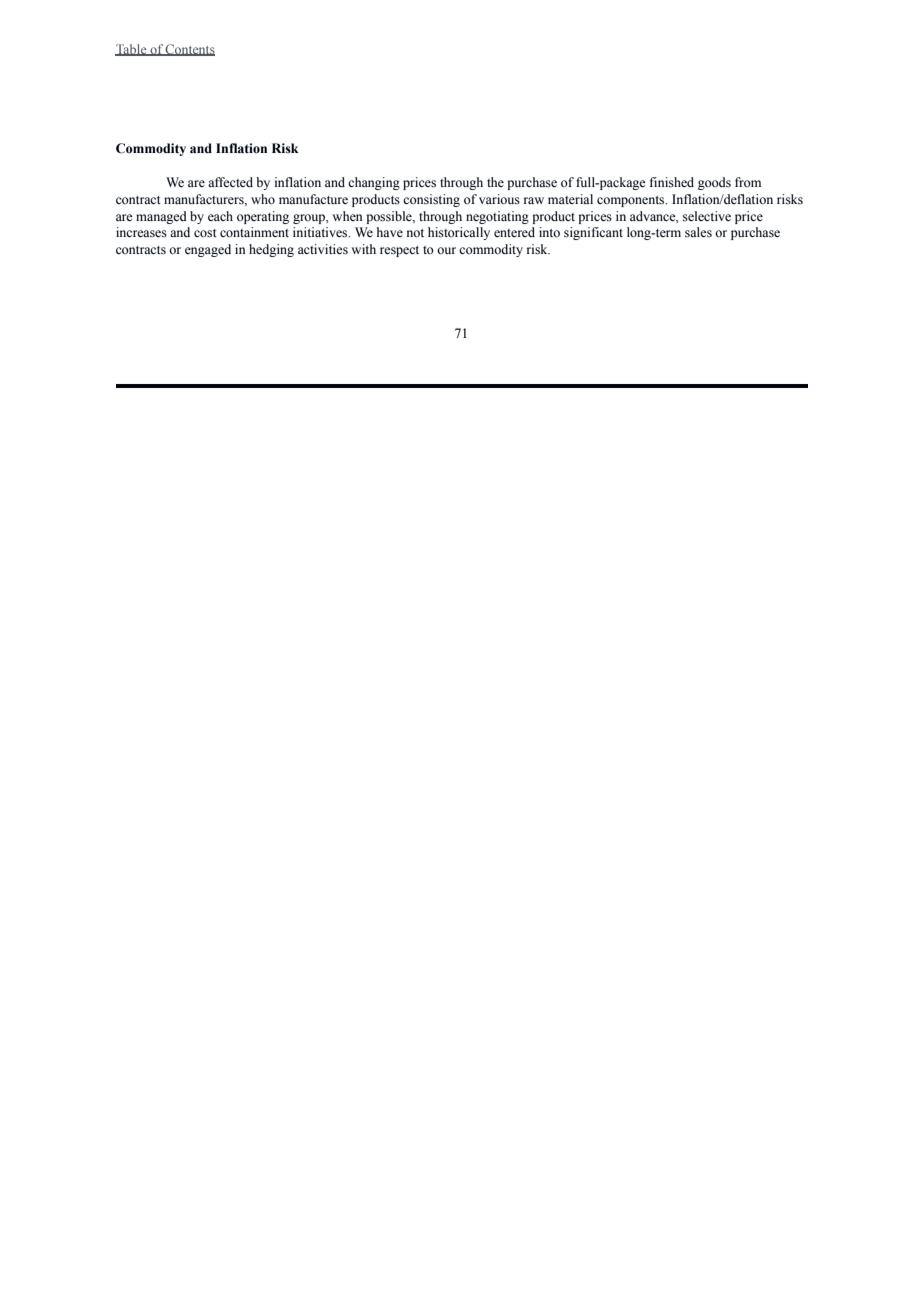 Image resolution: width=924 pixels, height=1308 pixels. What do you see at coordinates (189, 50) in the screenshot?
I see `Contents` at bounding box center [189, 50].
